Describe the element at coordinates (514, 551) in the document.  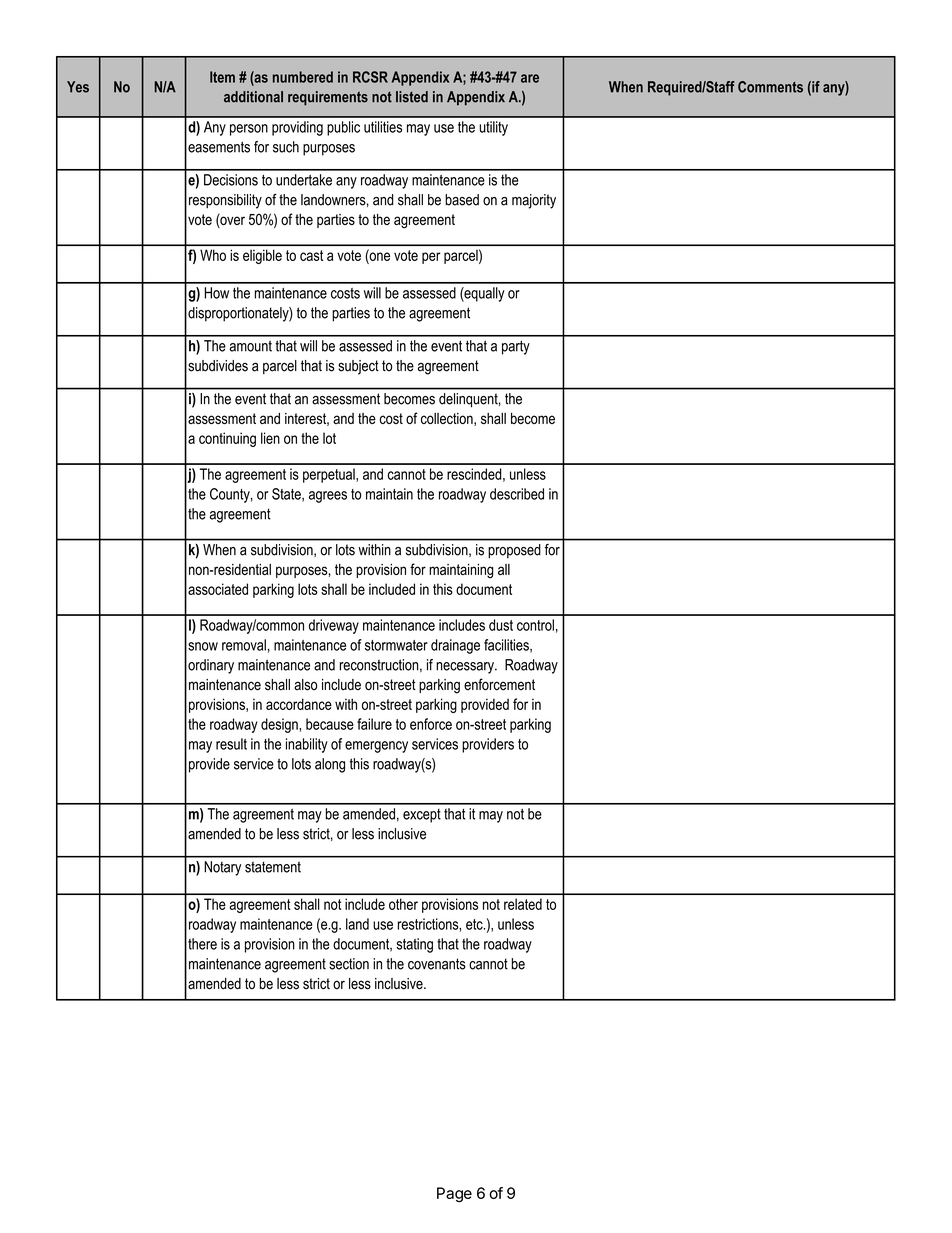
I see `proposed` at that location.
